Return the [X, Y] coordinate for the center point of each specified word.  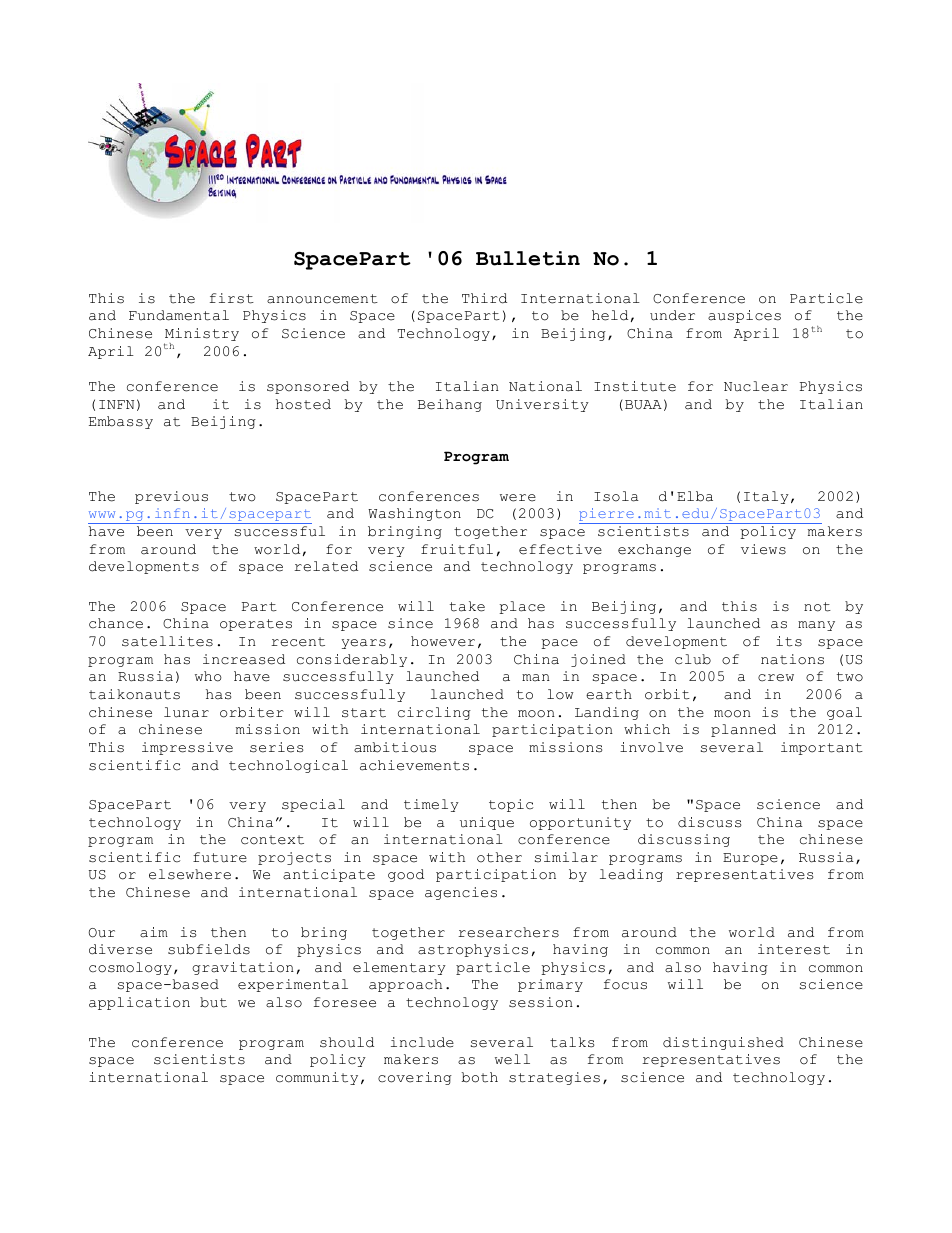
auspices [744, 316]
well [512, 1059]
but [213, 1002]
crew [776, 678]
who [208, 676]
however [443, 641]
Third [484, 298]
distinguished [723, 1043]
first [232, 298]
